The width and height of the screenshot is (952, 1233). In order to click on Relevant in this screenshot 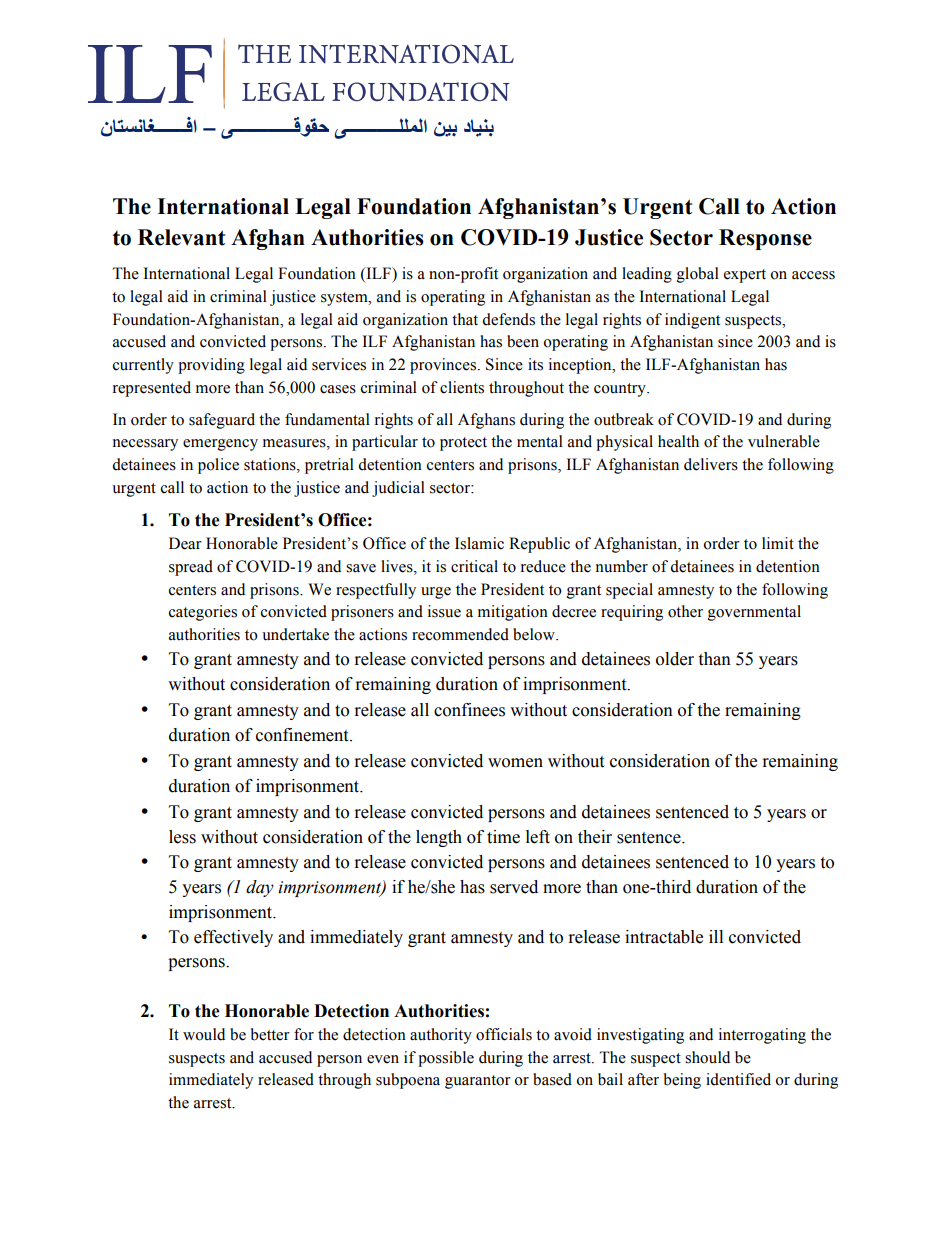, I will do `click(181, 237)`.
